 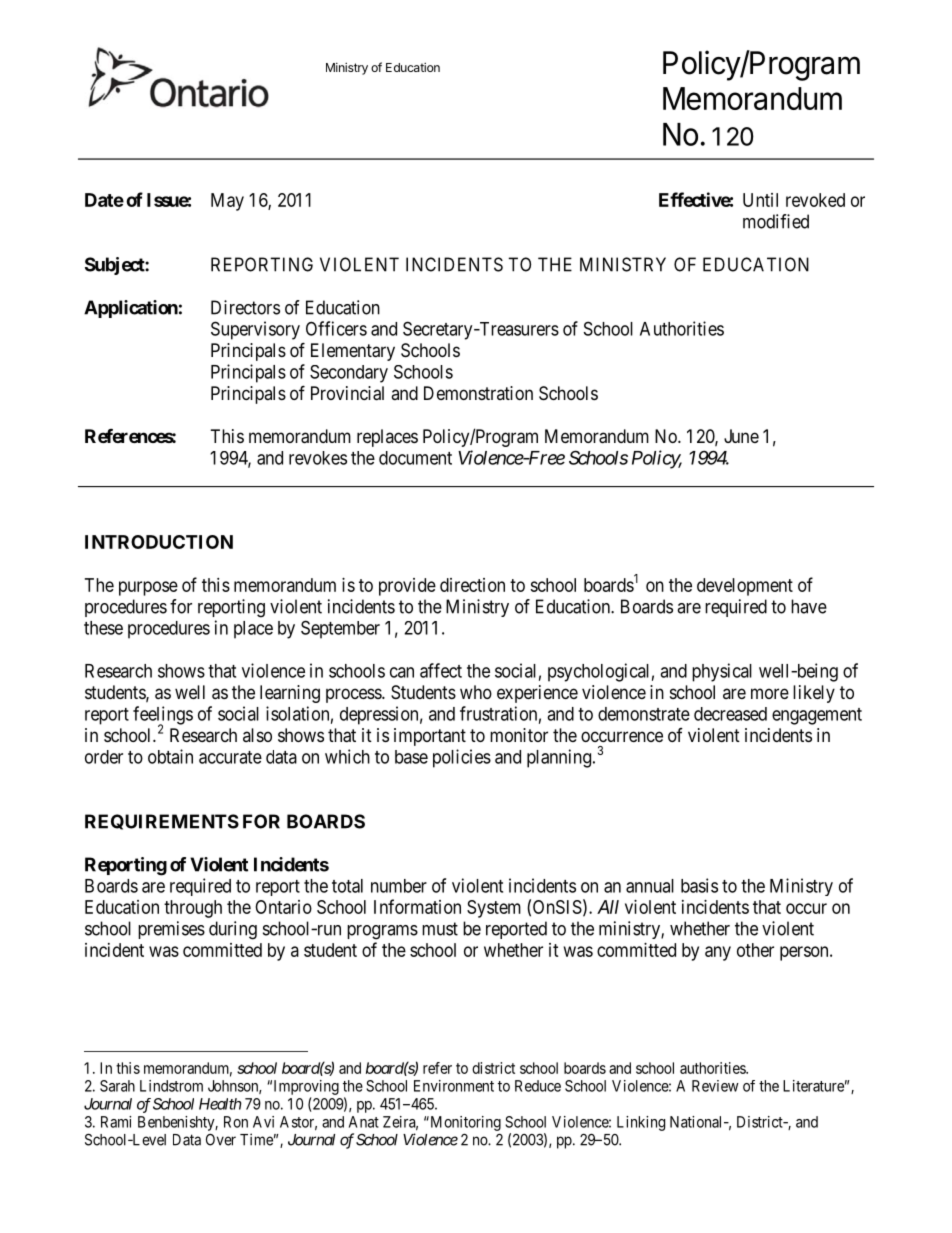 What do you see at coordinates (163, 716) in the page?
I see `feelings` at bounding box center [163, 716].
